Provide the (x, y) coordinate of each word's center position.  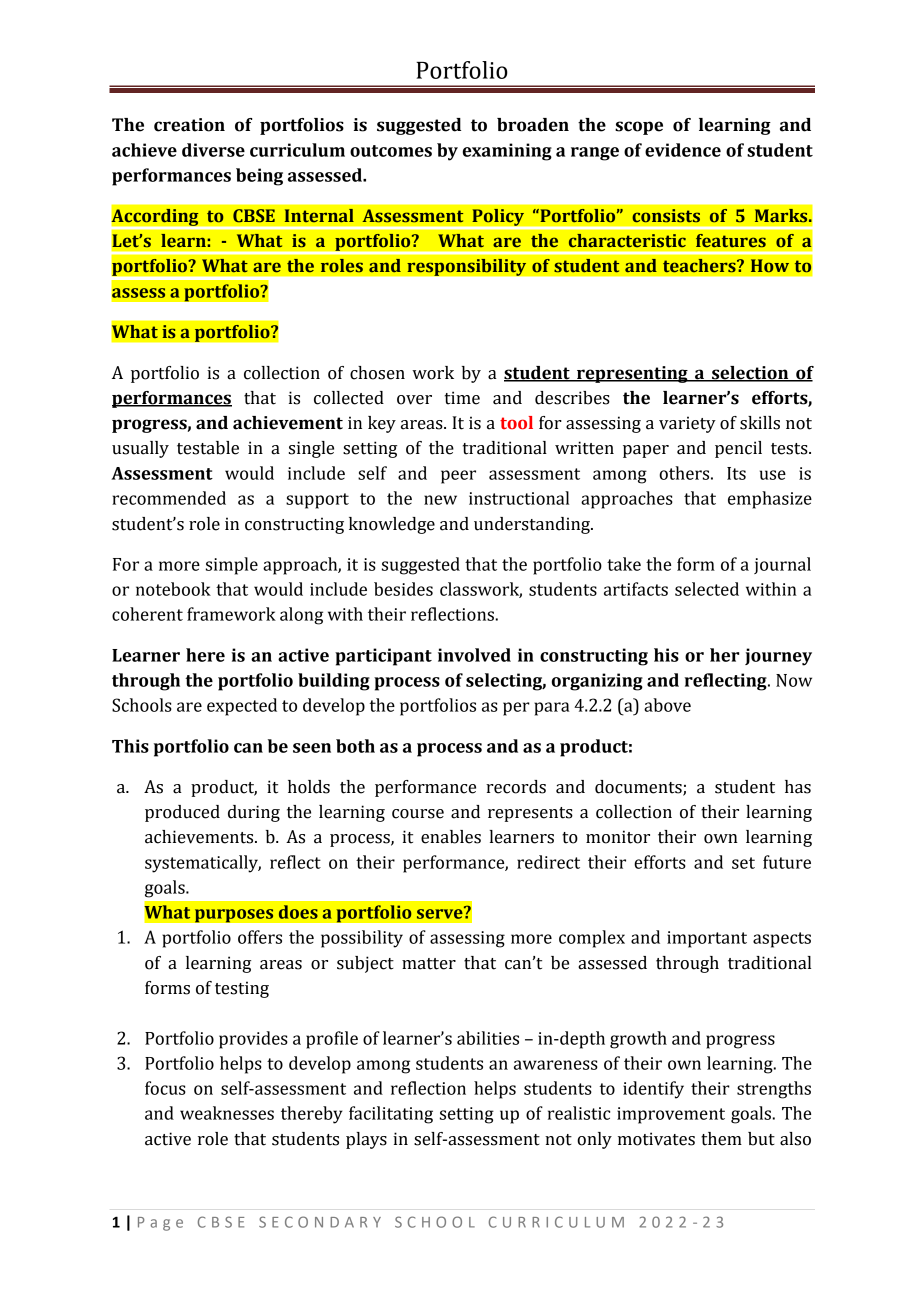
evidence (683, 150)
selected (707, 589)
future (787, 862)
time (462, 398)
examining (507, 152)
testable (208, 448)
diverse (213, 150)
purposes (234, 916)
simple (232, 566)
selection (750, 374)
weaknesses (227, 1113)
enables (451, 837)
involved (474, 655)
